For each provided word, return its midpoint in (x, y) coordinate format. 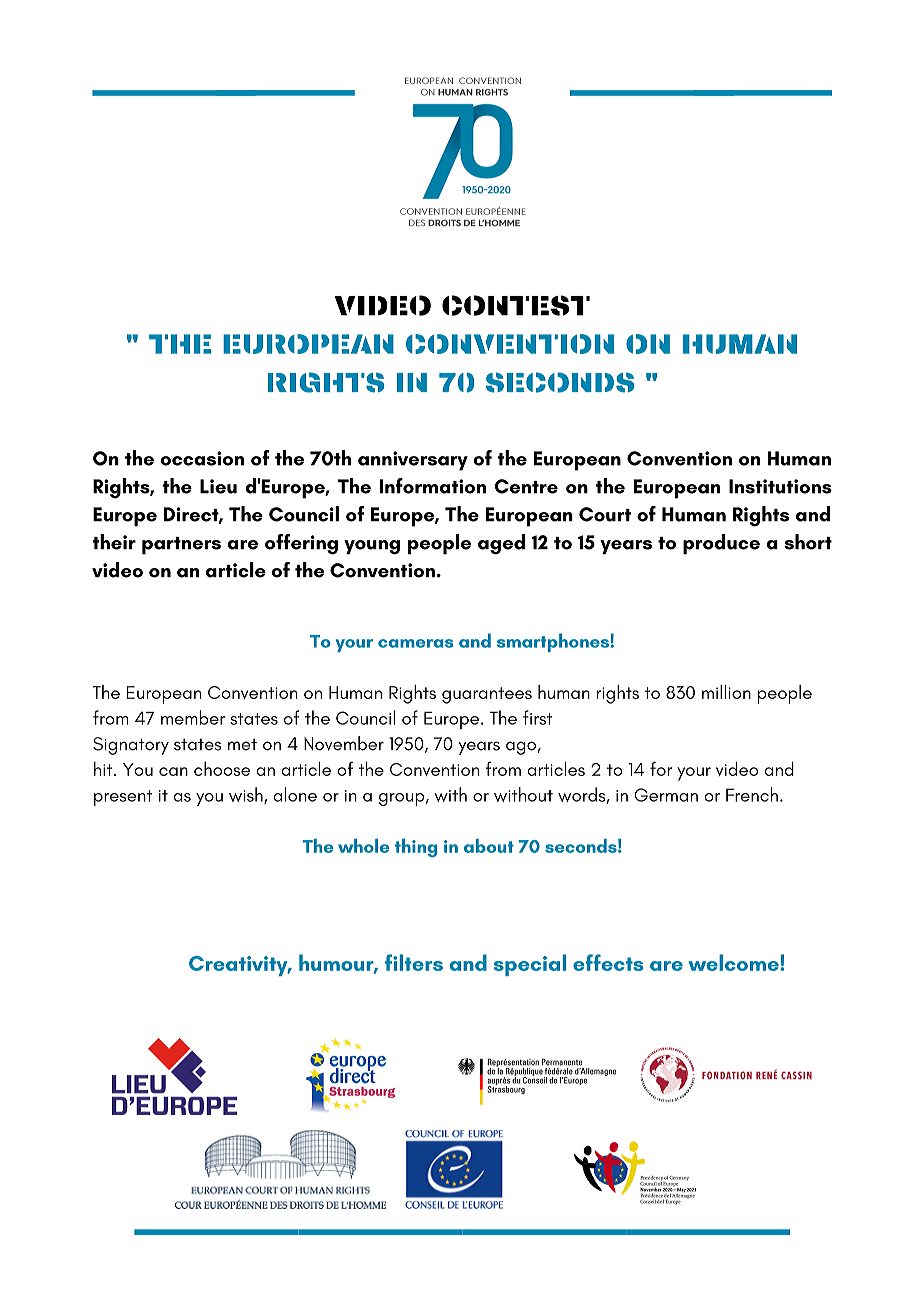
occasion (202, 458)
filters (414, 962)
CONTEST (516, 305)
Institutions (780, 486)
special (530, 965)
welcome (734, 962)
